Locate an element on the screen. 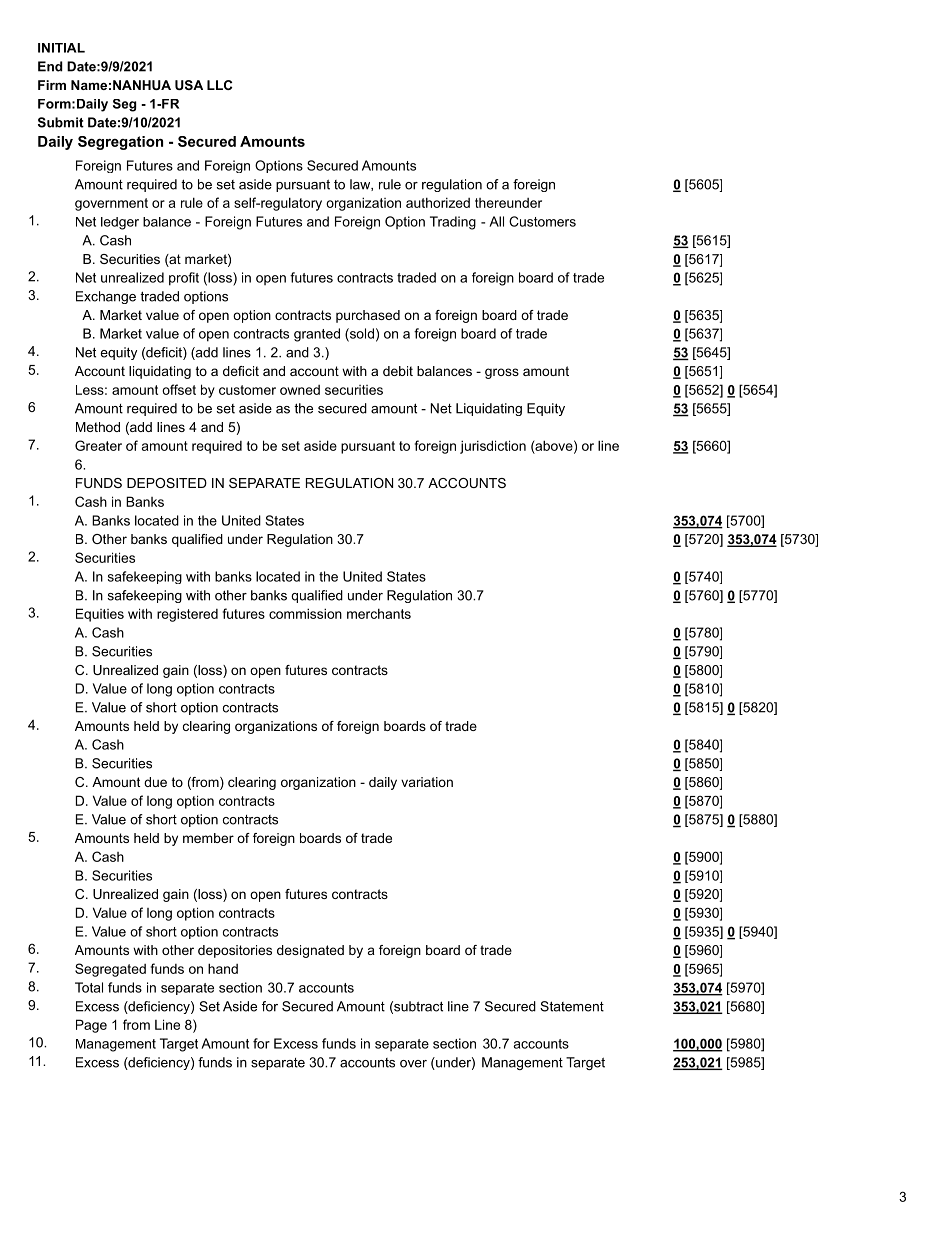 The image size is (952, 1233). LLC is located at coordinates (219, 85).
